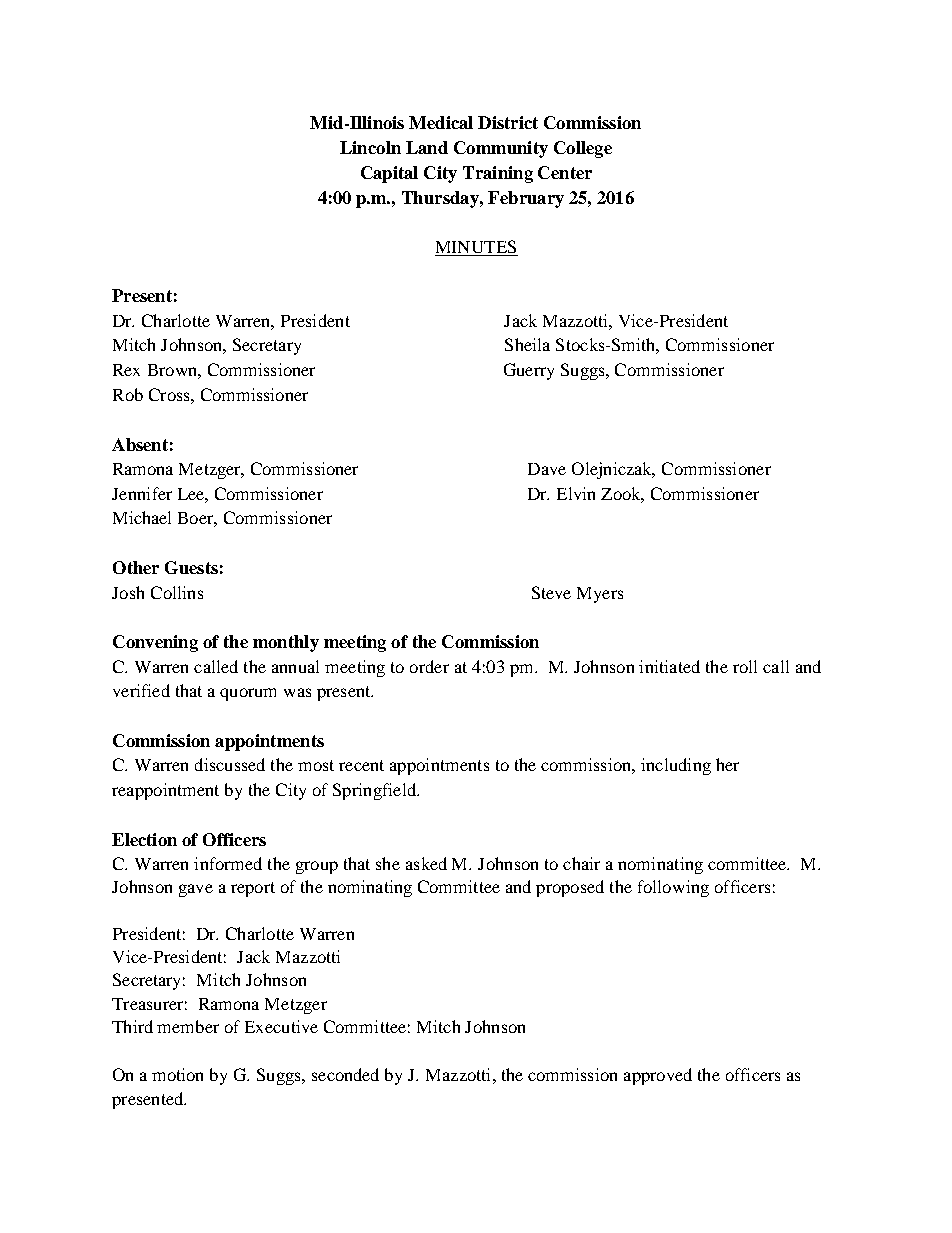 The width and height of the image is (952, 1233). Describe the element at coordinates (188, 1026) in the image. I see `member` at that location.
